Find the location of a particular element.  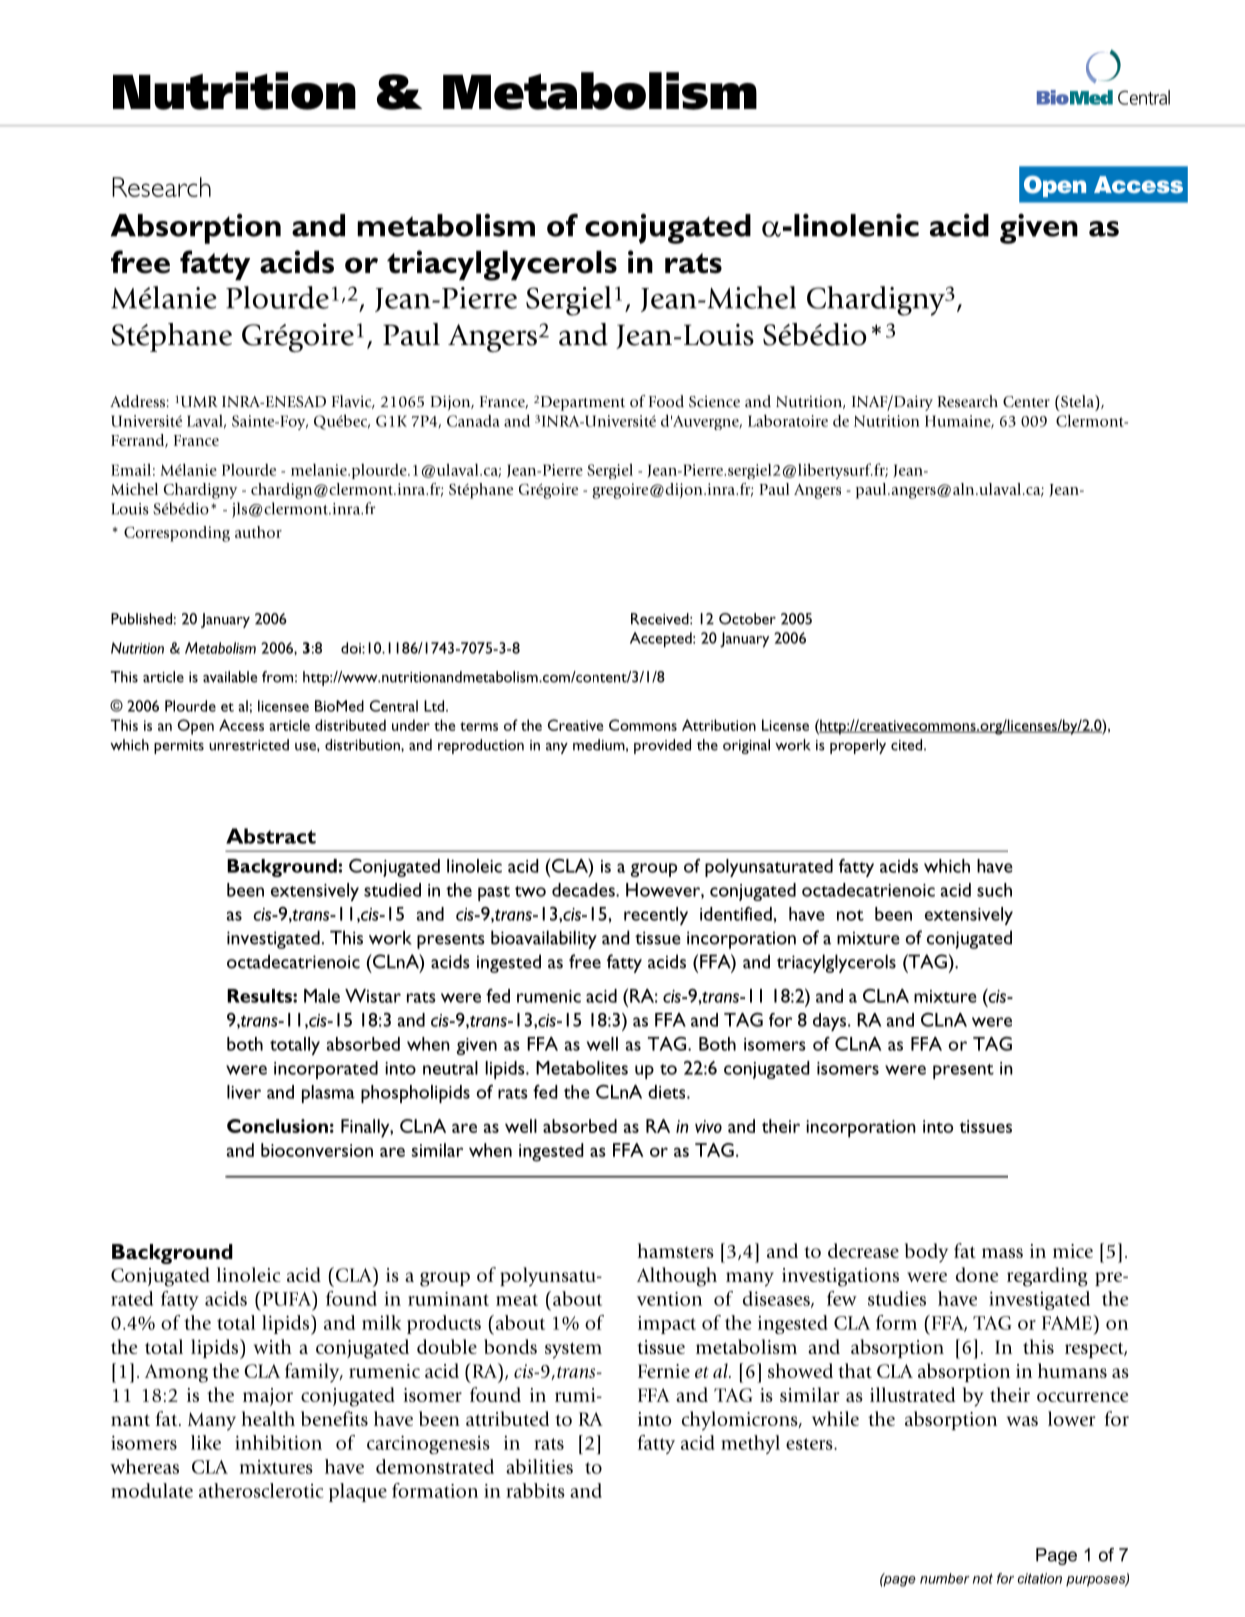

abilities is located at coordinates (539, 1466).
